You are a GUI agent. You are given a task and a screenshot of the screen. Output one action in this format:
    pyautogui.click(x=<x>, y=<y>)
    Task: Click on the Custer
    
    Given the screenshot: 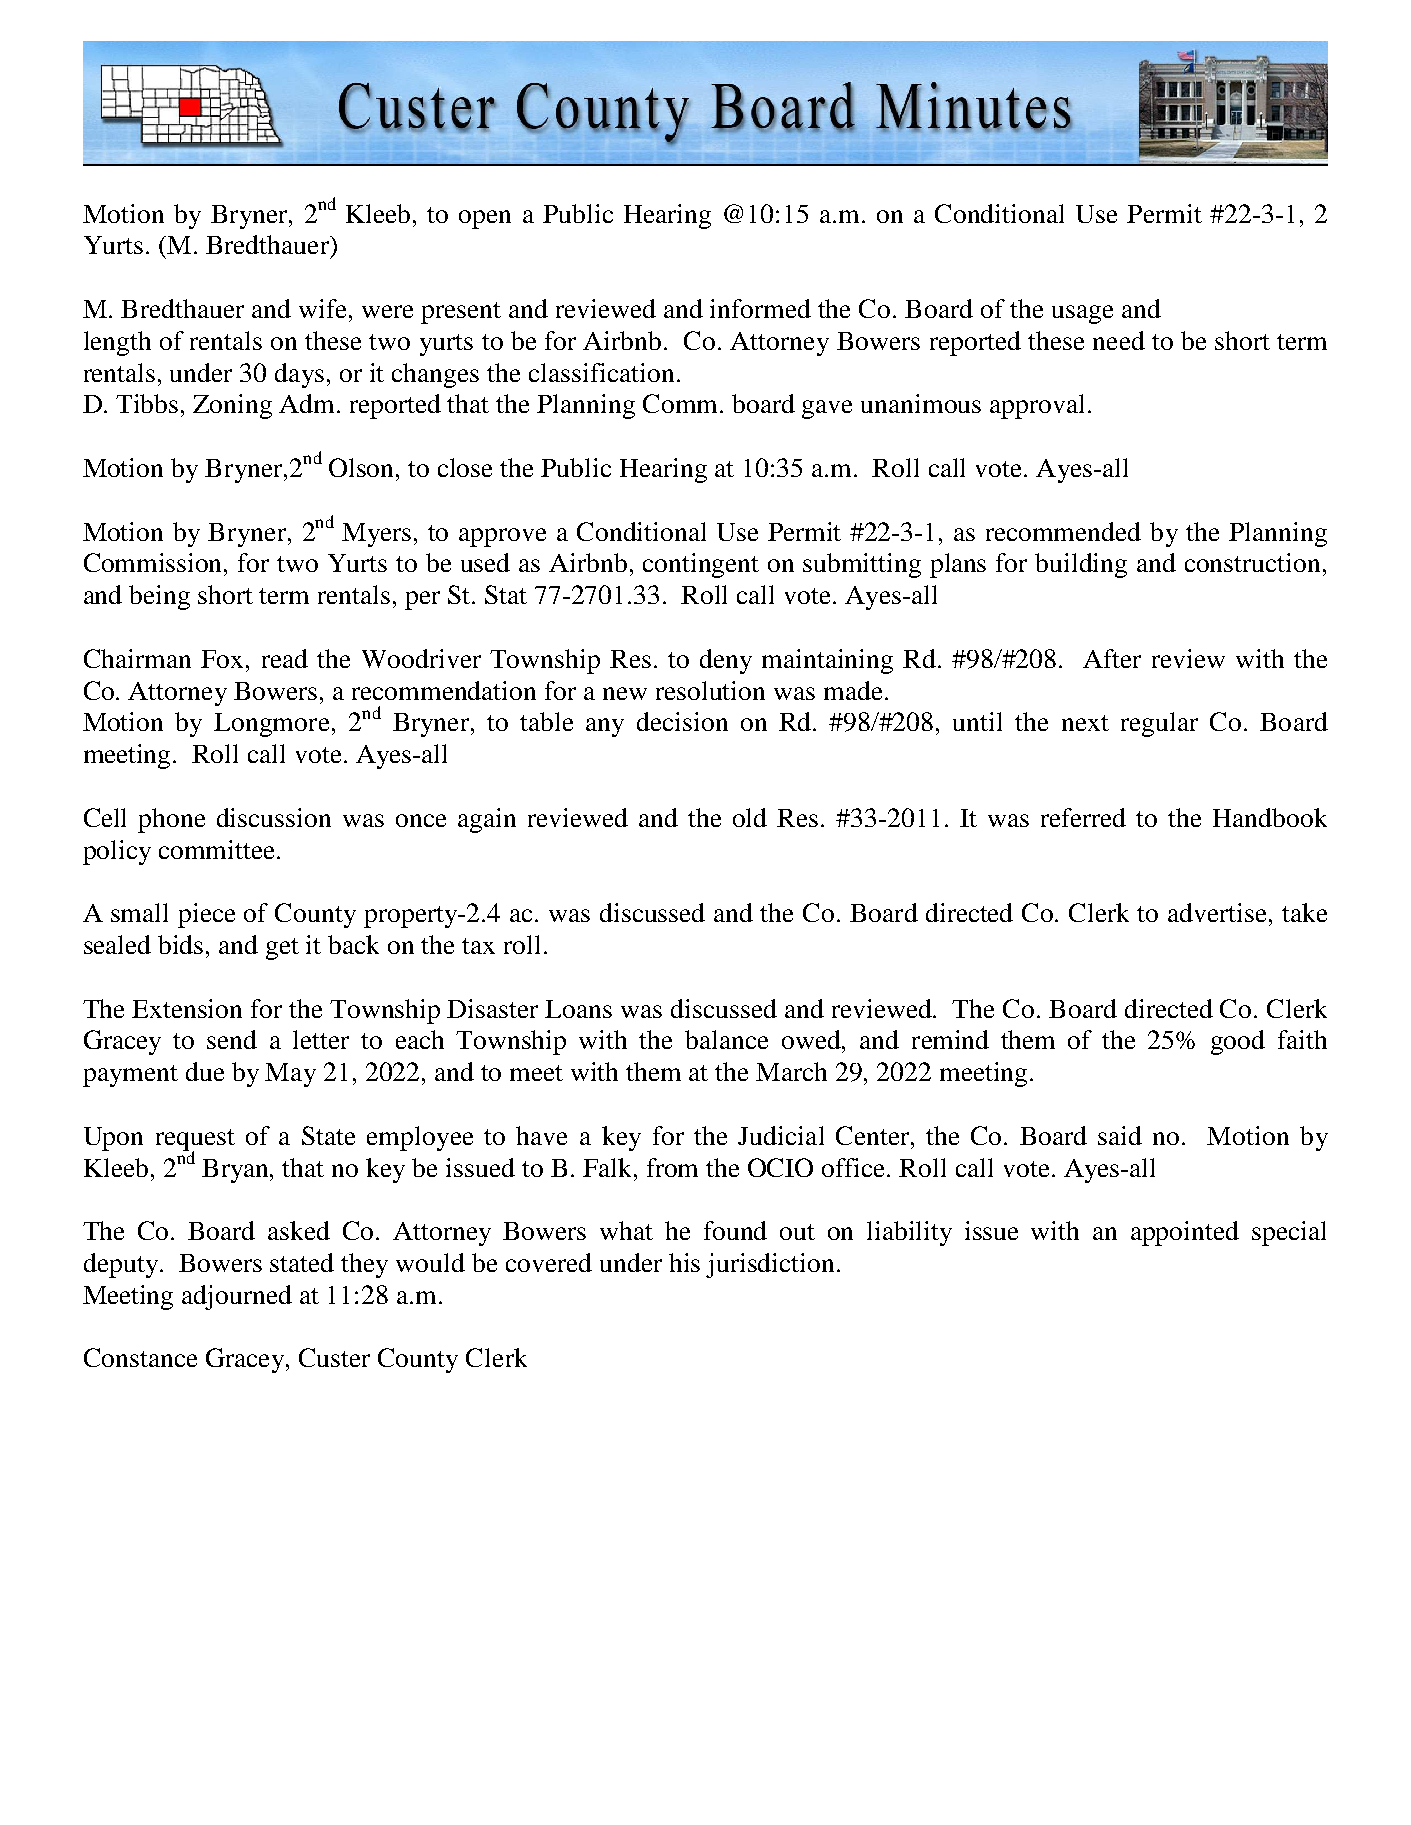 What is the action you would take?
    pyautogui.click(x=334, y=1357)
